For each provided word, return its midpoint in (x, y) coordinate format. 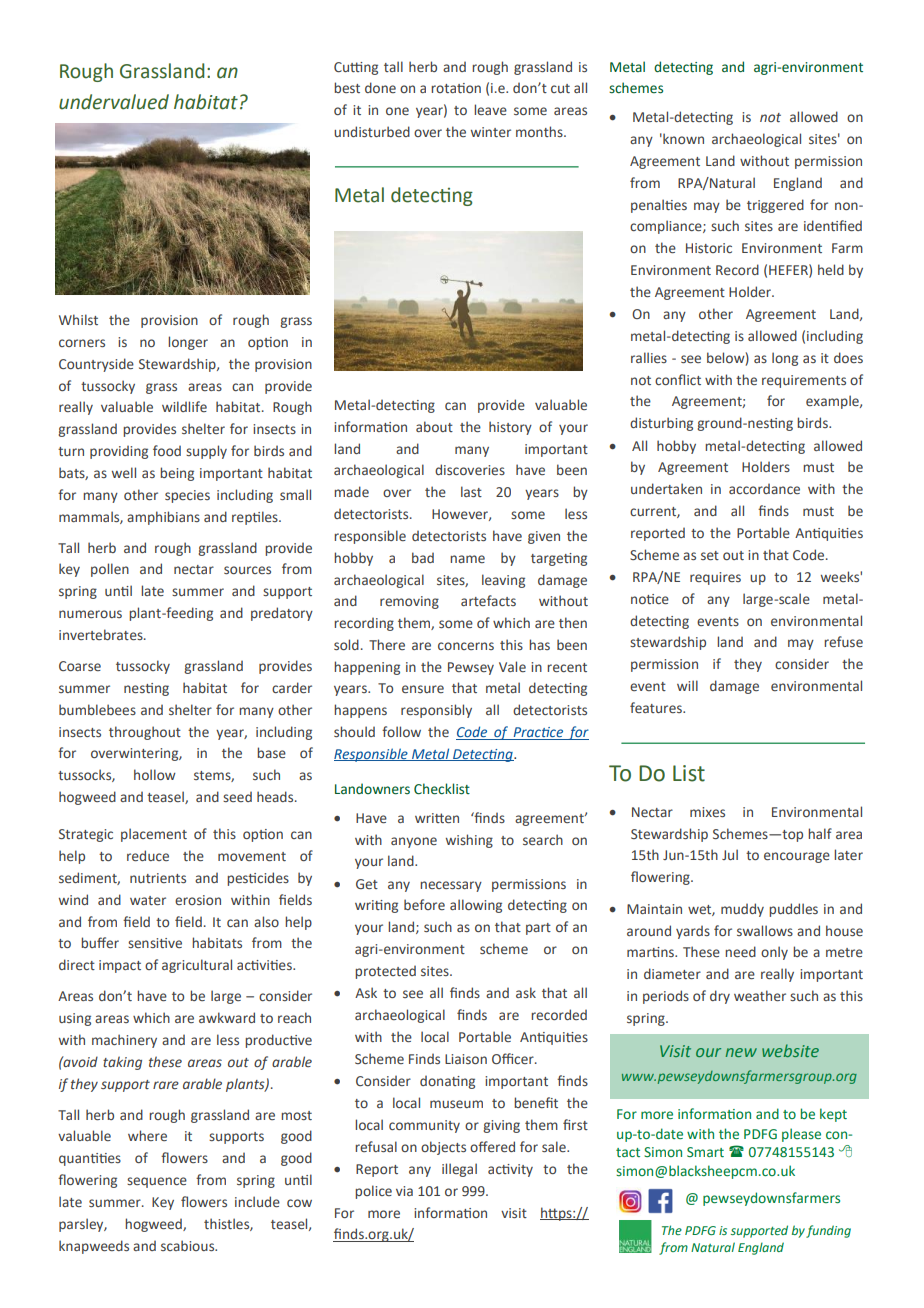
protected (385, 972)
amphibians (163, 518)
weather (760, 995)
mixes (707, 812)
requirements (804, 381)
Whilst (78, 319)
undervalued (114, 102)
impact (120, 966)
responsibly (436, 711)
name (467, 559)
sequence (157, 1182)
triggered (775, 206)
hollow (155, 774)
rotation (456, 88)
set (710, 555)
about (434, 426)
